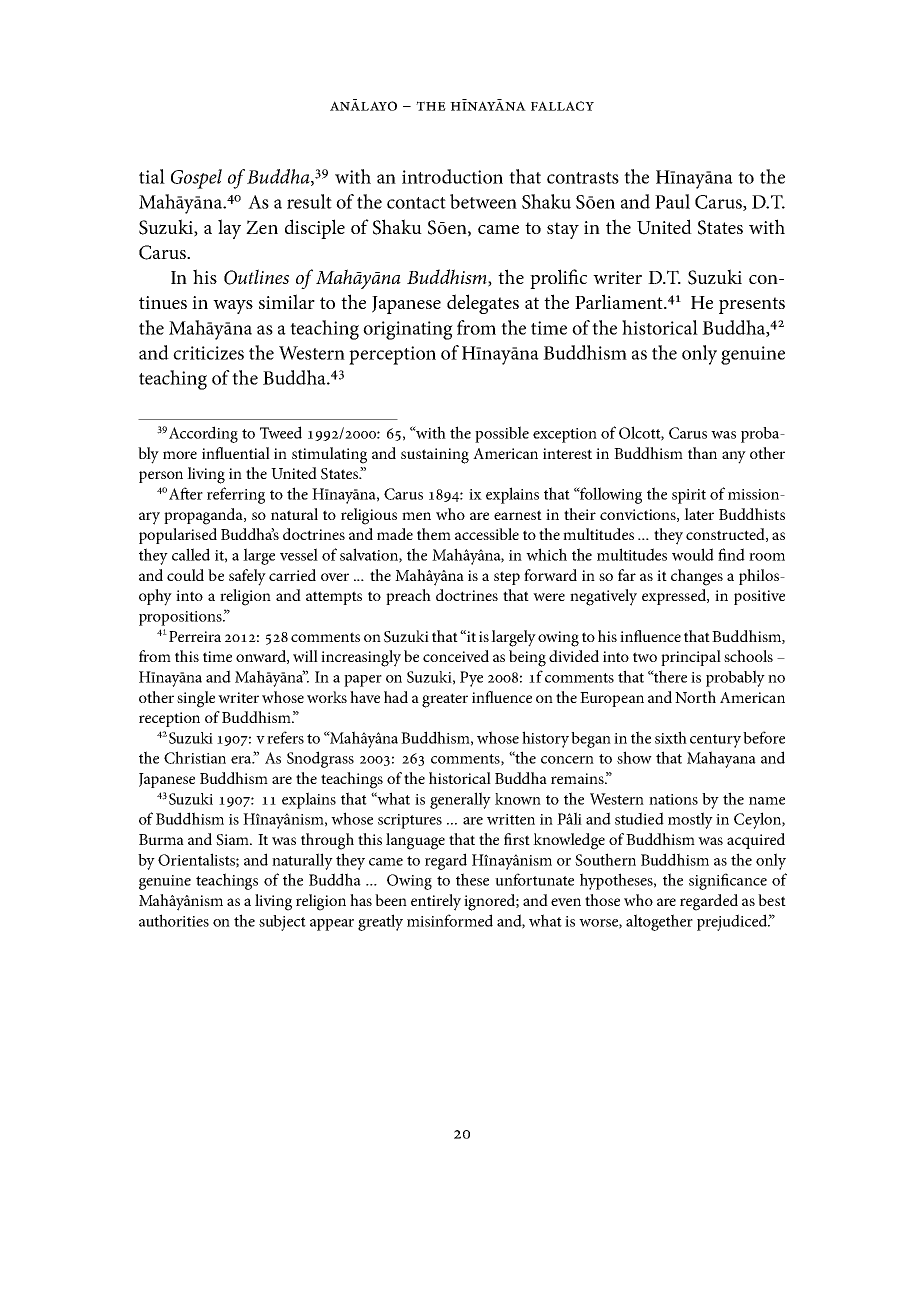 The height and width of the screenshot is (1314, 924). What do you see at coordinates (229, 229) in the screenshot?
I see `lay` at bounding box center [229, 229].
